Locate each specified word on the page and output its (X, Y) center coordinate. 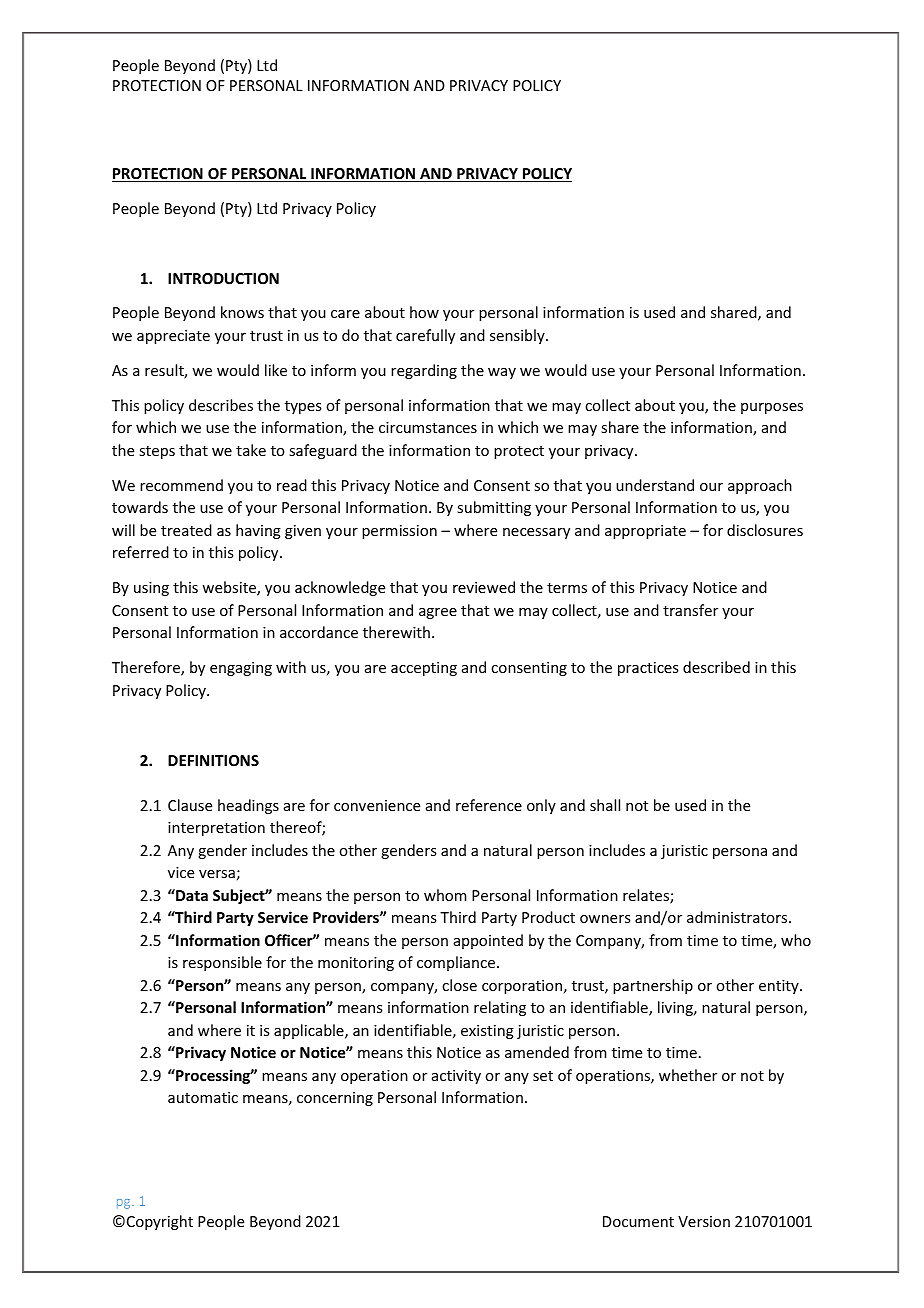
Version (704, 1221)
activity (456, 1077)
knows (242, 312)
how (424, 312)
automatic (203, 1097)
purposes (772, 408)
